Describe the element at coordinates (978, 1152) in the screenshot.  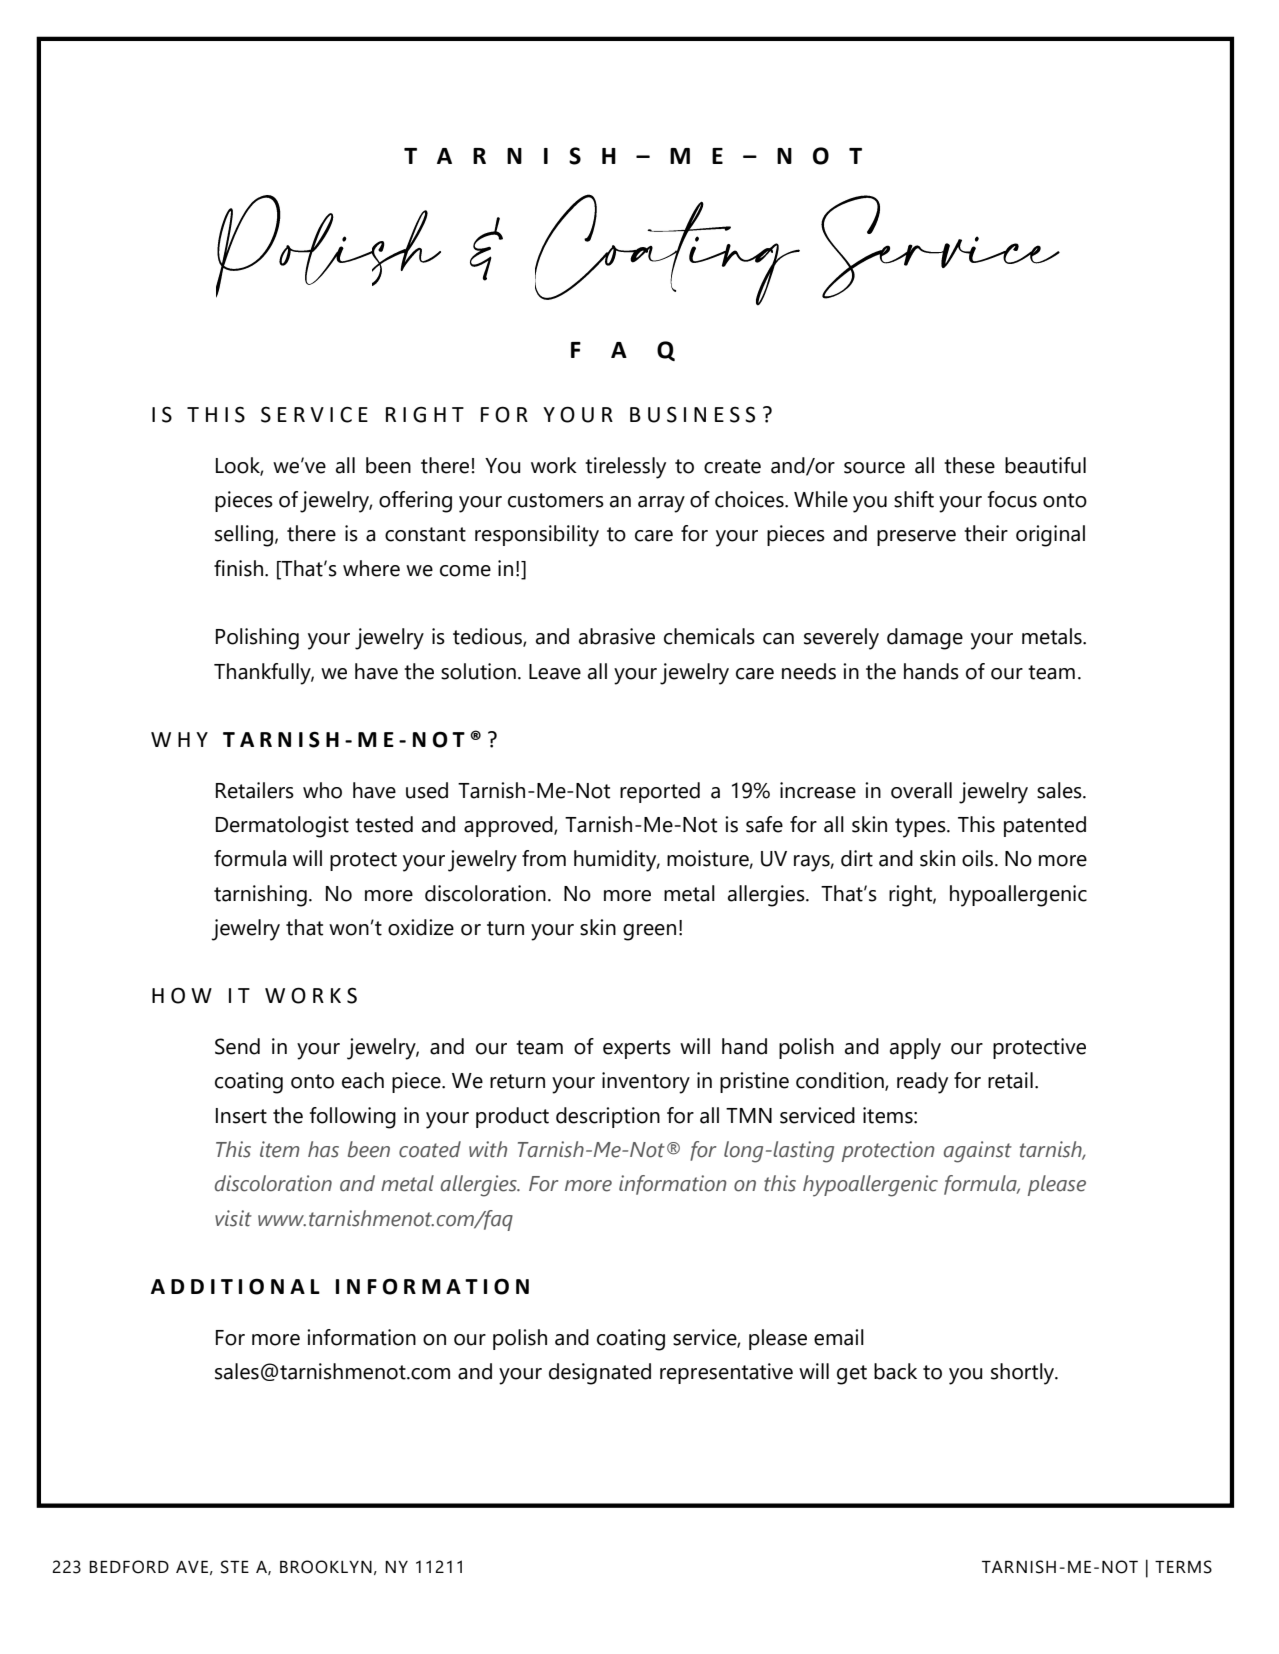
I see `against` at that location.
